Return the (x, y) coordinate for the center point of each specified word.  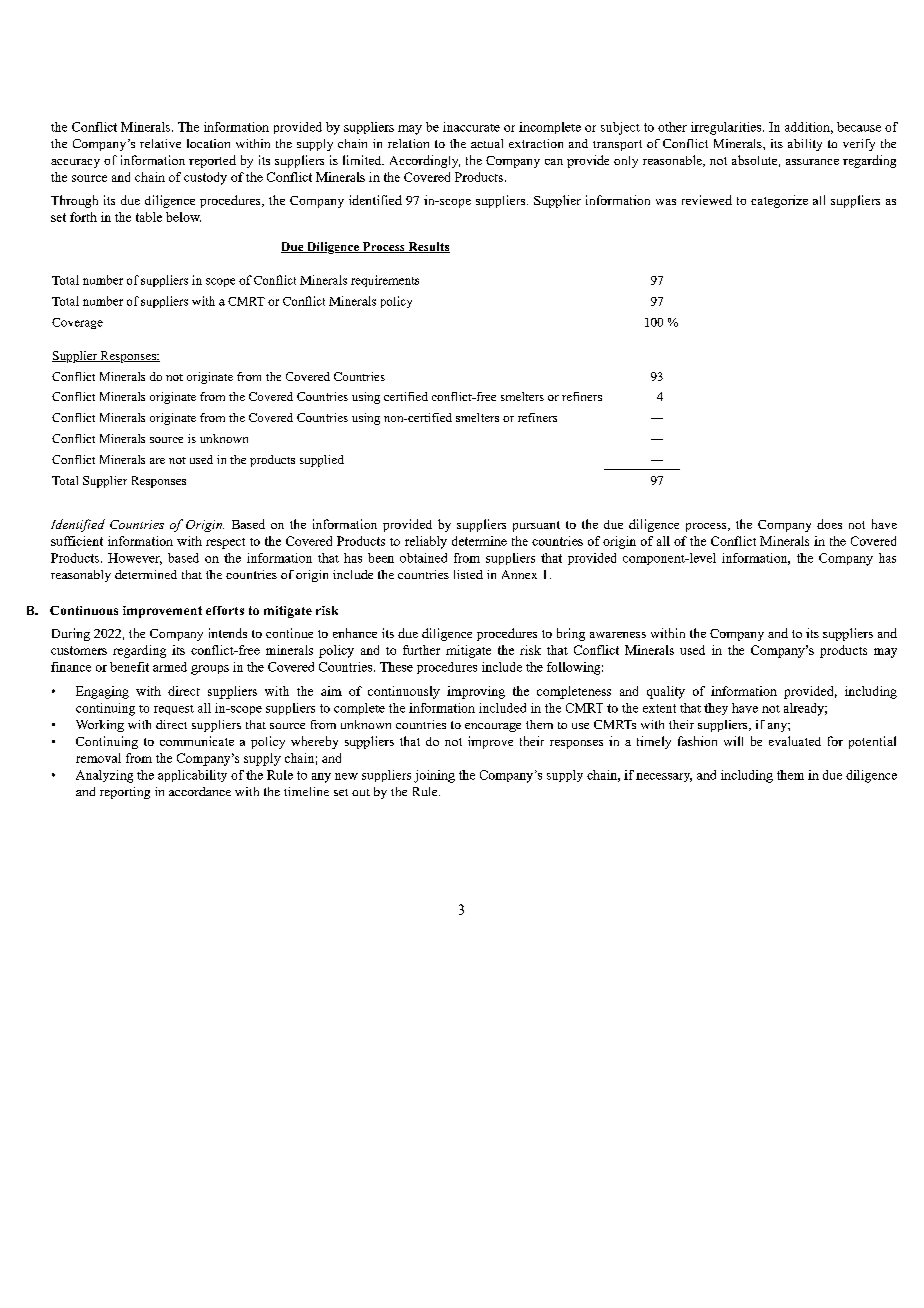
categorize (779, 201)
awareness (618, 635)
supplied (322, 461)
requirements (385, 281)
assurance (812, 162)
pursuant (536, 526)
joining (434, 776)
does (829, 524)
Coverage (77, 323)
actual (487, 143)
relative (160, 143)
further (421, 650)
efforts (225, 610)
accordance (200, 791)
